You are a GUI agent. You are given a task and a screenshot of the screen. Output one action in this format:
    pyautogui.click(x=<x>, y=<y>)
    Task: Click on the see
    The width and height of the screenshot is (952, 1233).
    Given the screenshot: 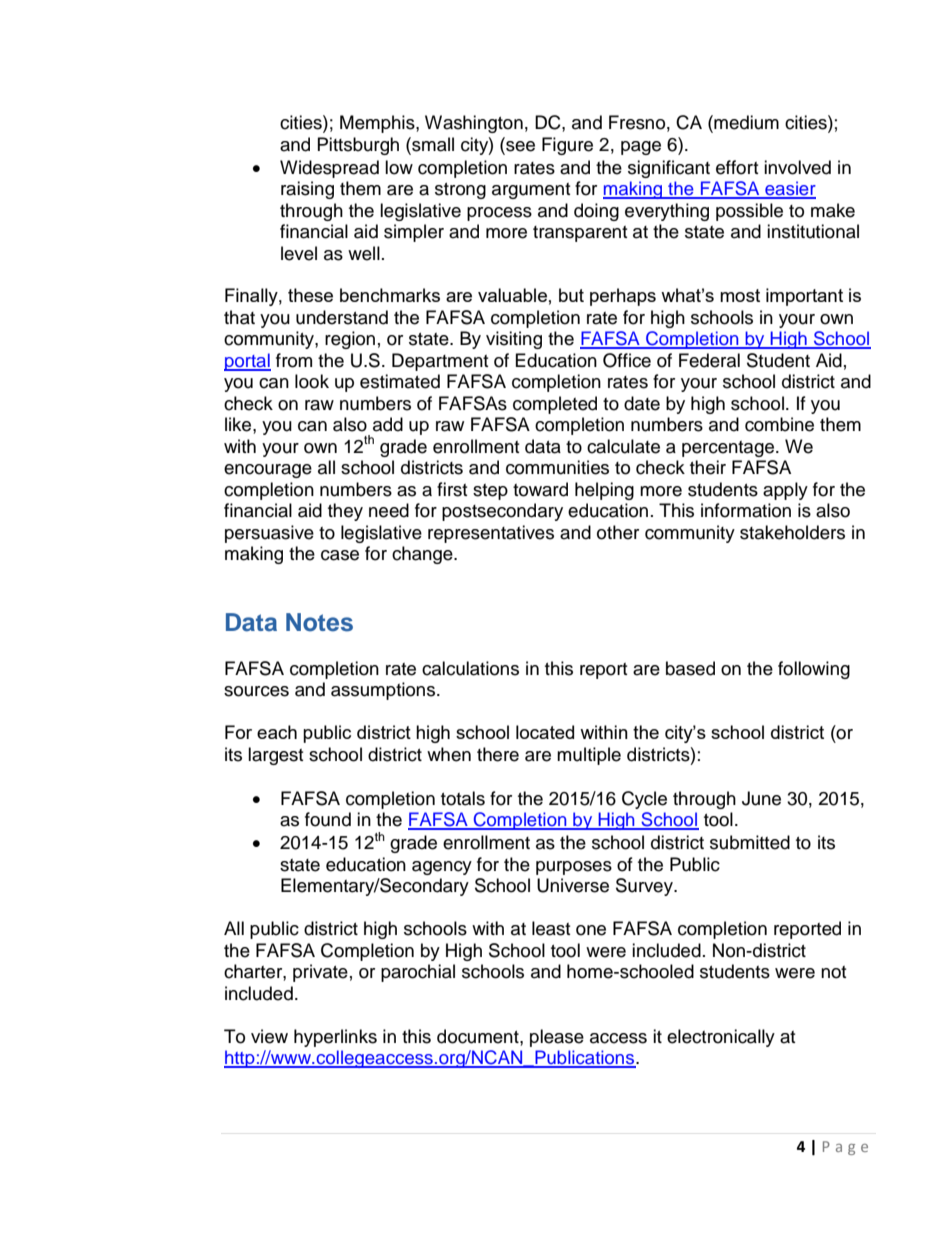 What is the action you would take?
    pyautogui.click(x=519, y=146)
